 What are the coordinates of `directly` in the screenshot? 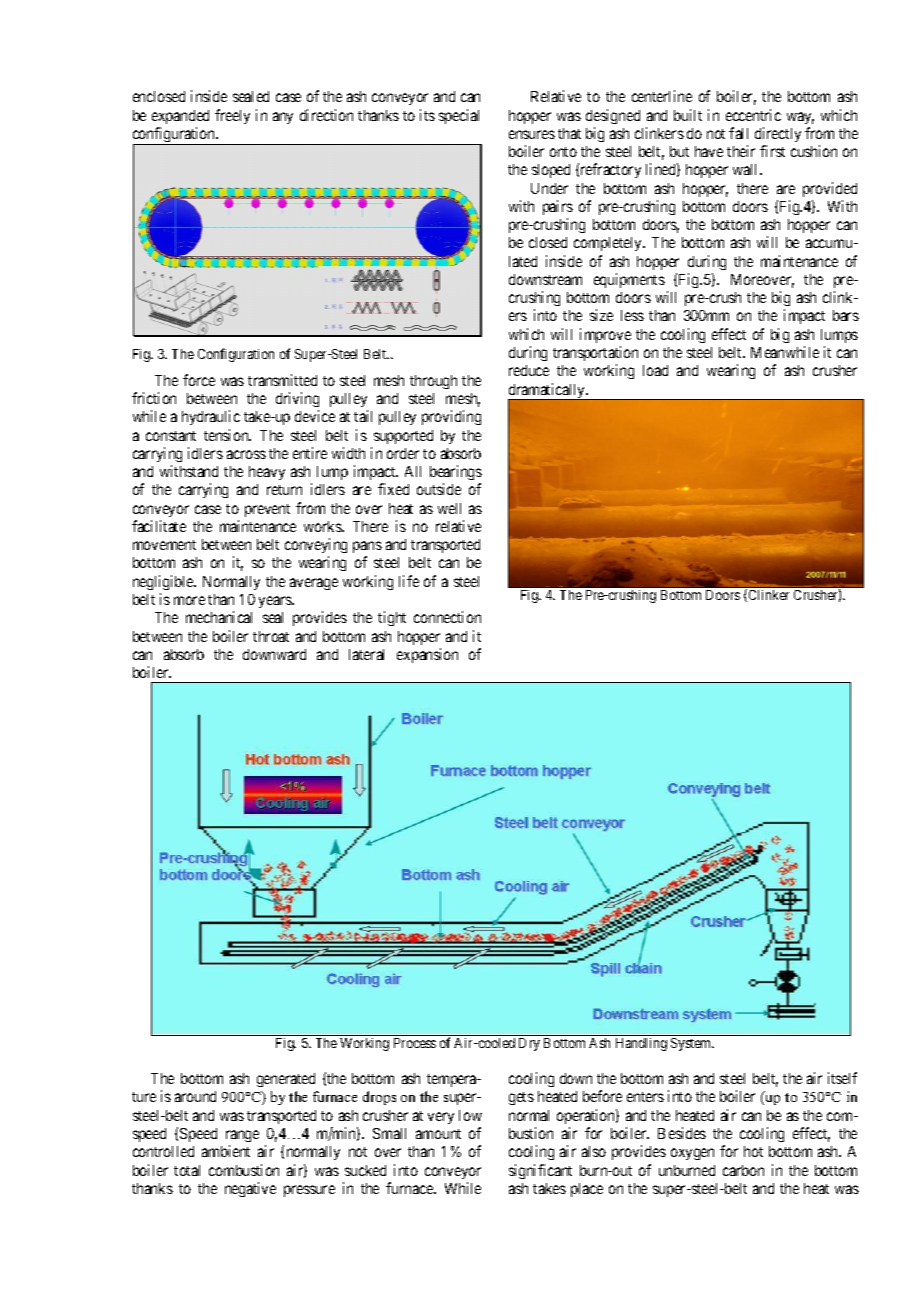 It's located at (778, 134).
